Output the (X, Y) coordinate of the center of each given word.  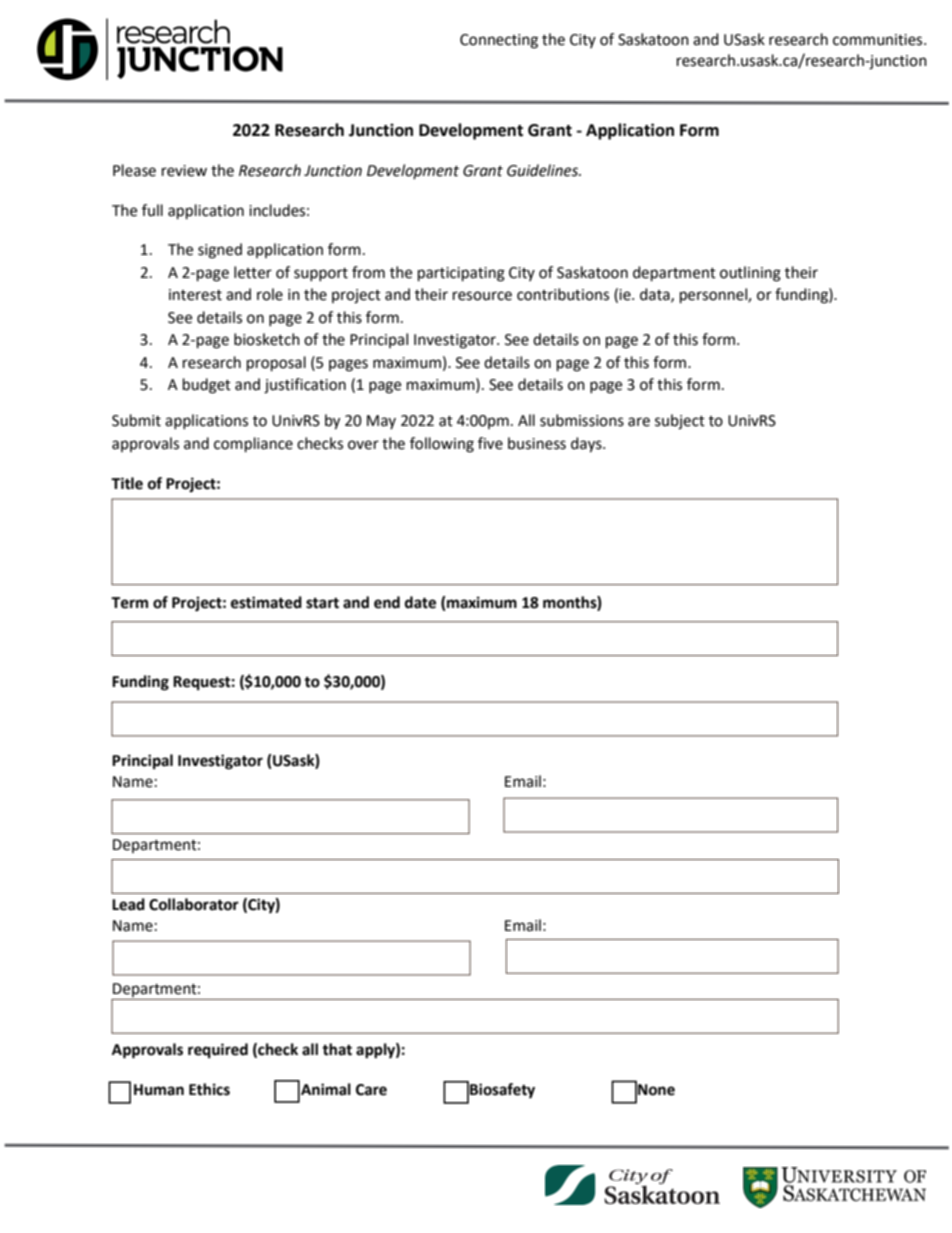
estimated (266, 602)
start (322, 603)
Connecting (499, 41)
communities (879, 40)
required (218, 1051)
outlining (750, 274)
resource (482, 296)
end (387, 602)
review (184, 171)
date (420, 602)
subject (680, 422)
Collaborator (194, 904)
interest (195, 295)
